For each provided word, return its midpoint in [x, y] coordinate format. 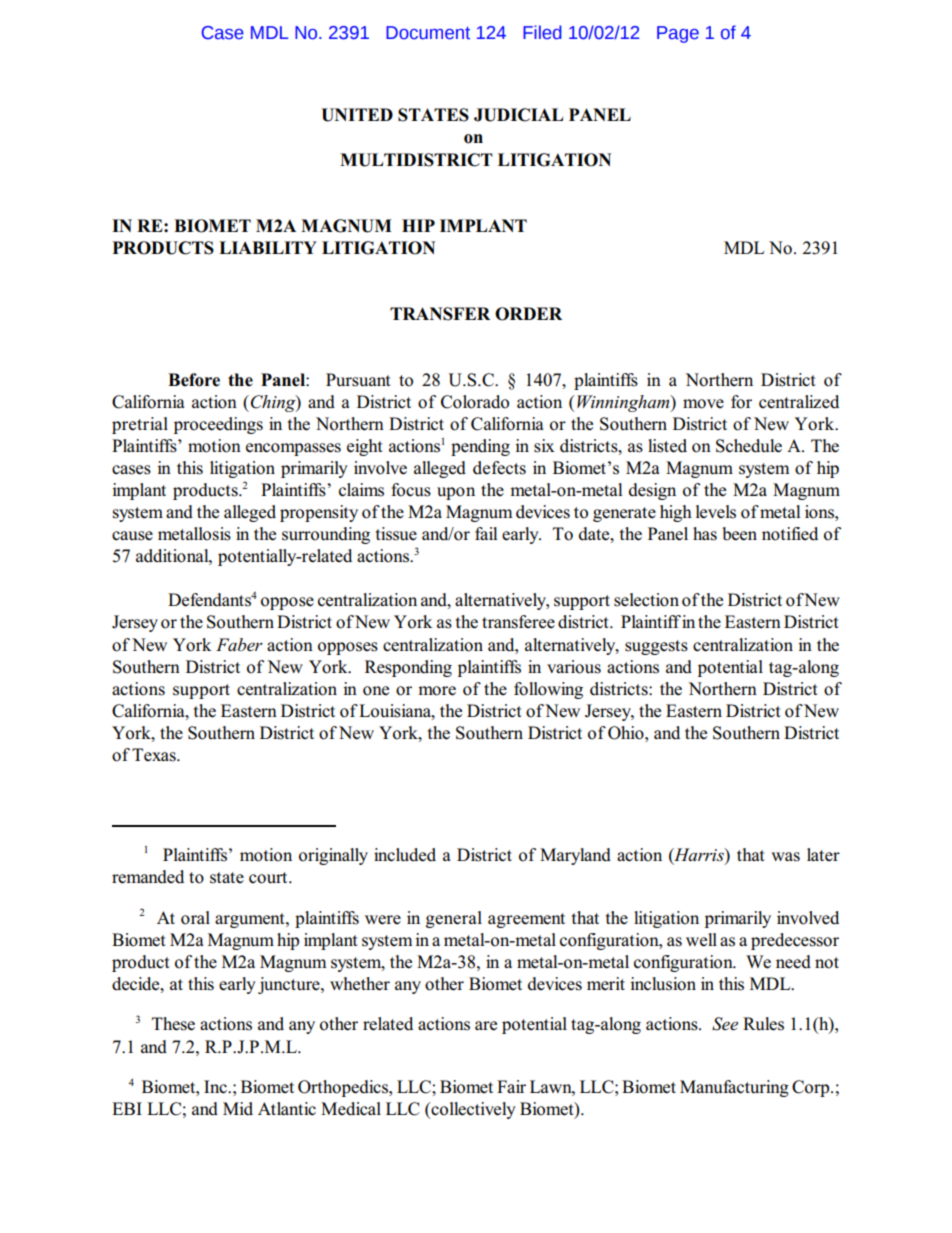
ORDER [528, 314]
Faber [239, 644]
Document [428, 33]
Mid [238, 1109]
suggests [656, 647]
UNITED [357, 115]
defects [499, 468]
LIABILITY [268, 247]
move [703, 404]
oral [195, 918]
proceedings [218, 425]
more [437, 691]
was [785, 857]
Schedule [749, 446]
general [454, 919]
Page [678, 34]
